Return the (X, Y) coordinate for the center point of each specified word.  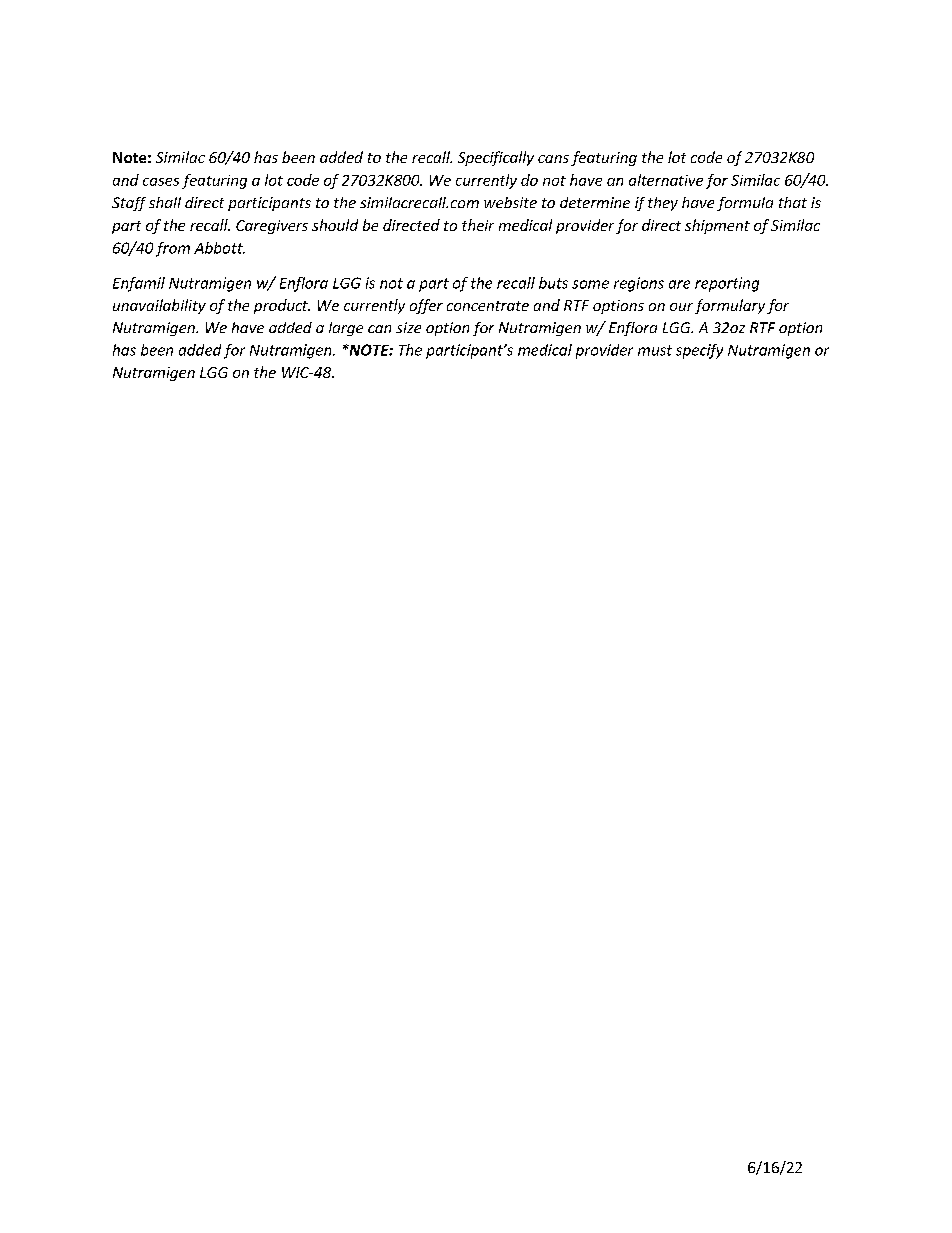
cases (161, 182)
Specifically (496, 158)
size (408, 327)
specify (699, 351)
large (346, 329)
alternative (666, 180)
